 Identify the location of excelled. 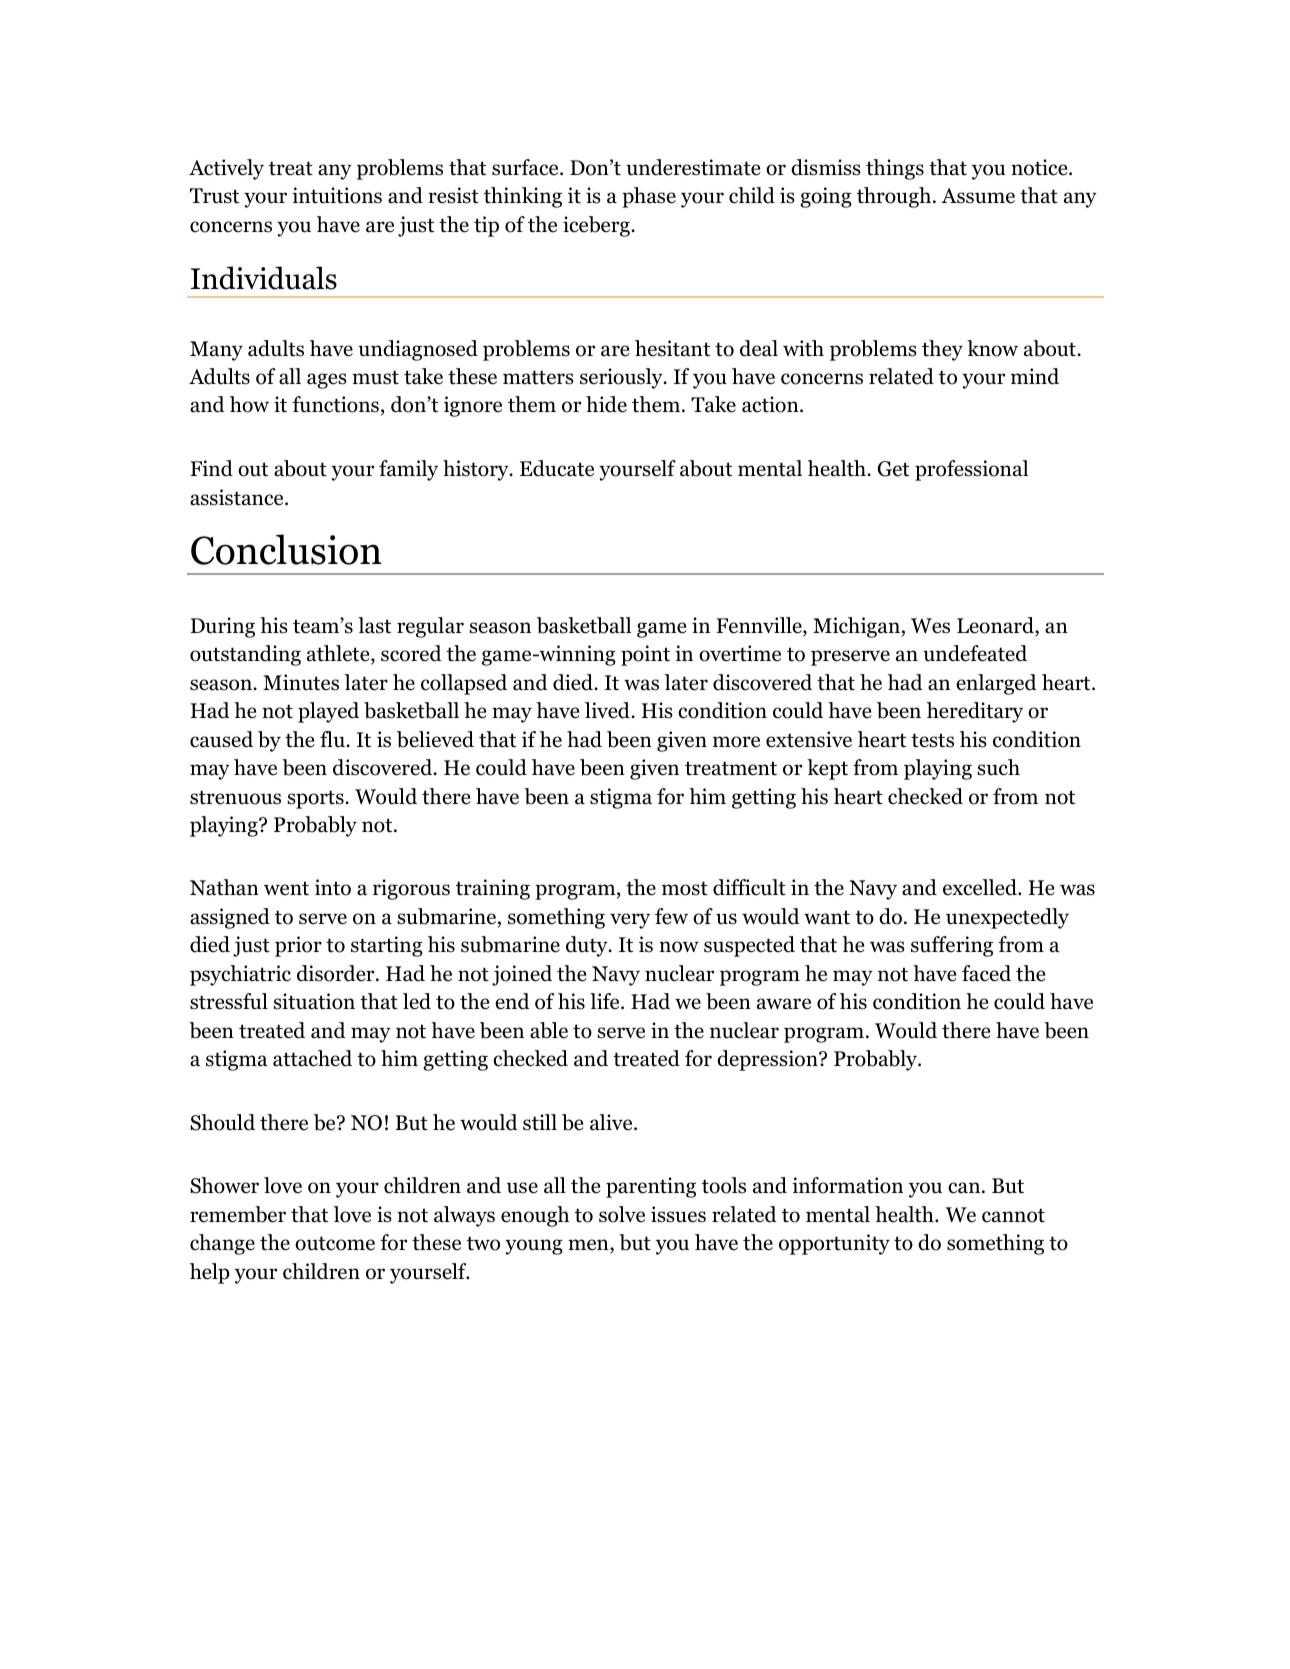
(981, 887).
